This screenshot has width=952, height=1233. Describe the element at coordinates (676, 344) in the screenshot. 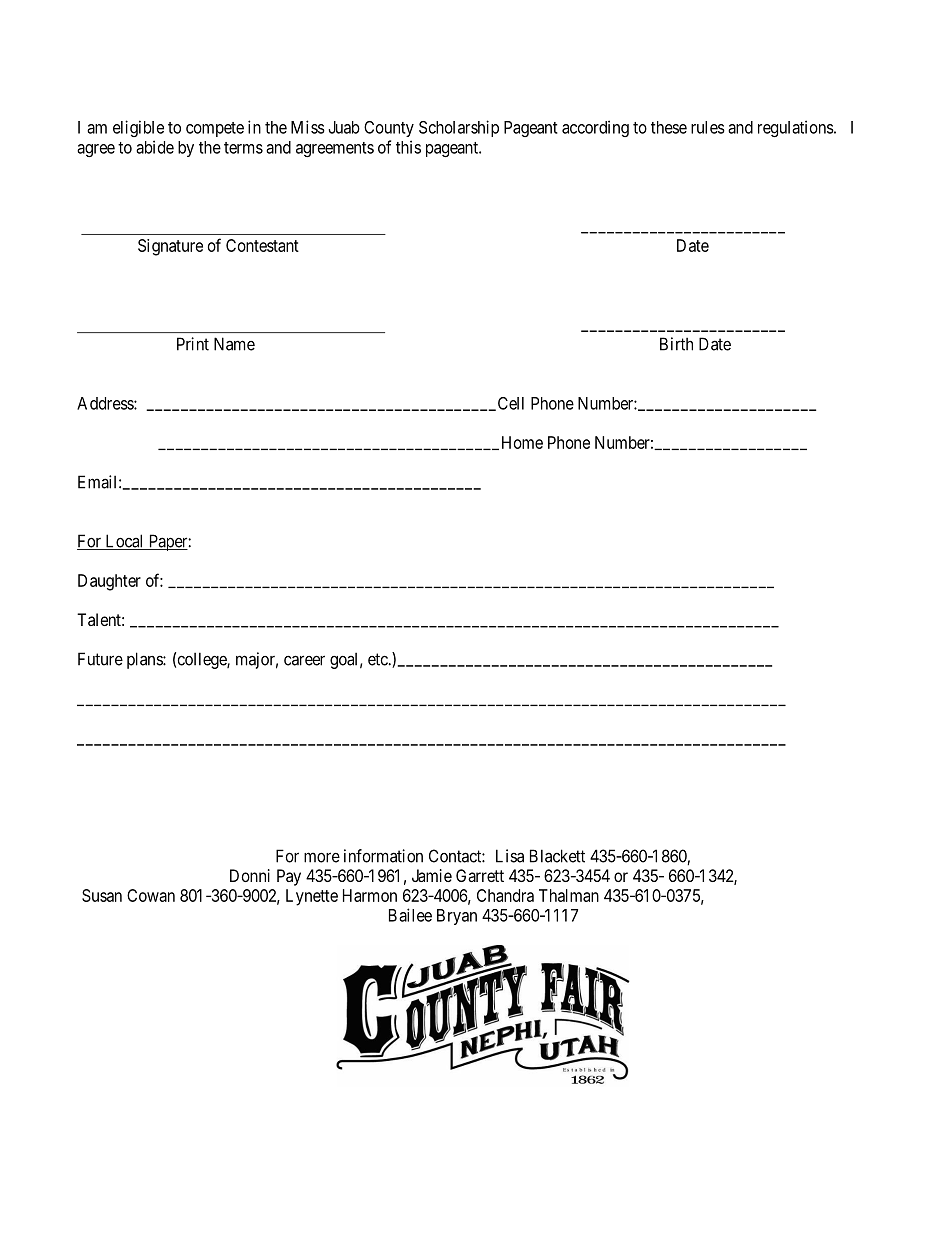

I see `Birth` at that location.
